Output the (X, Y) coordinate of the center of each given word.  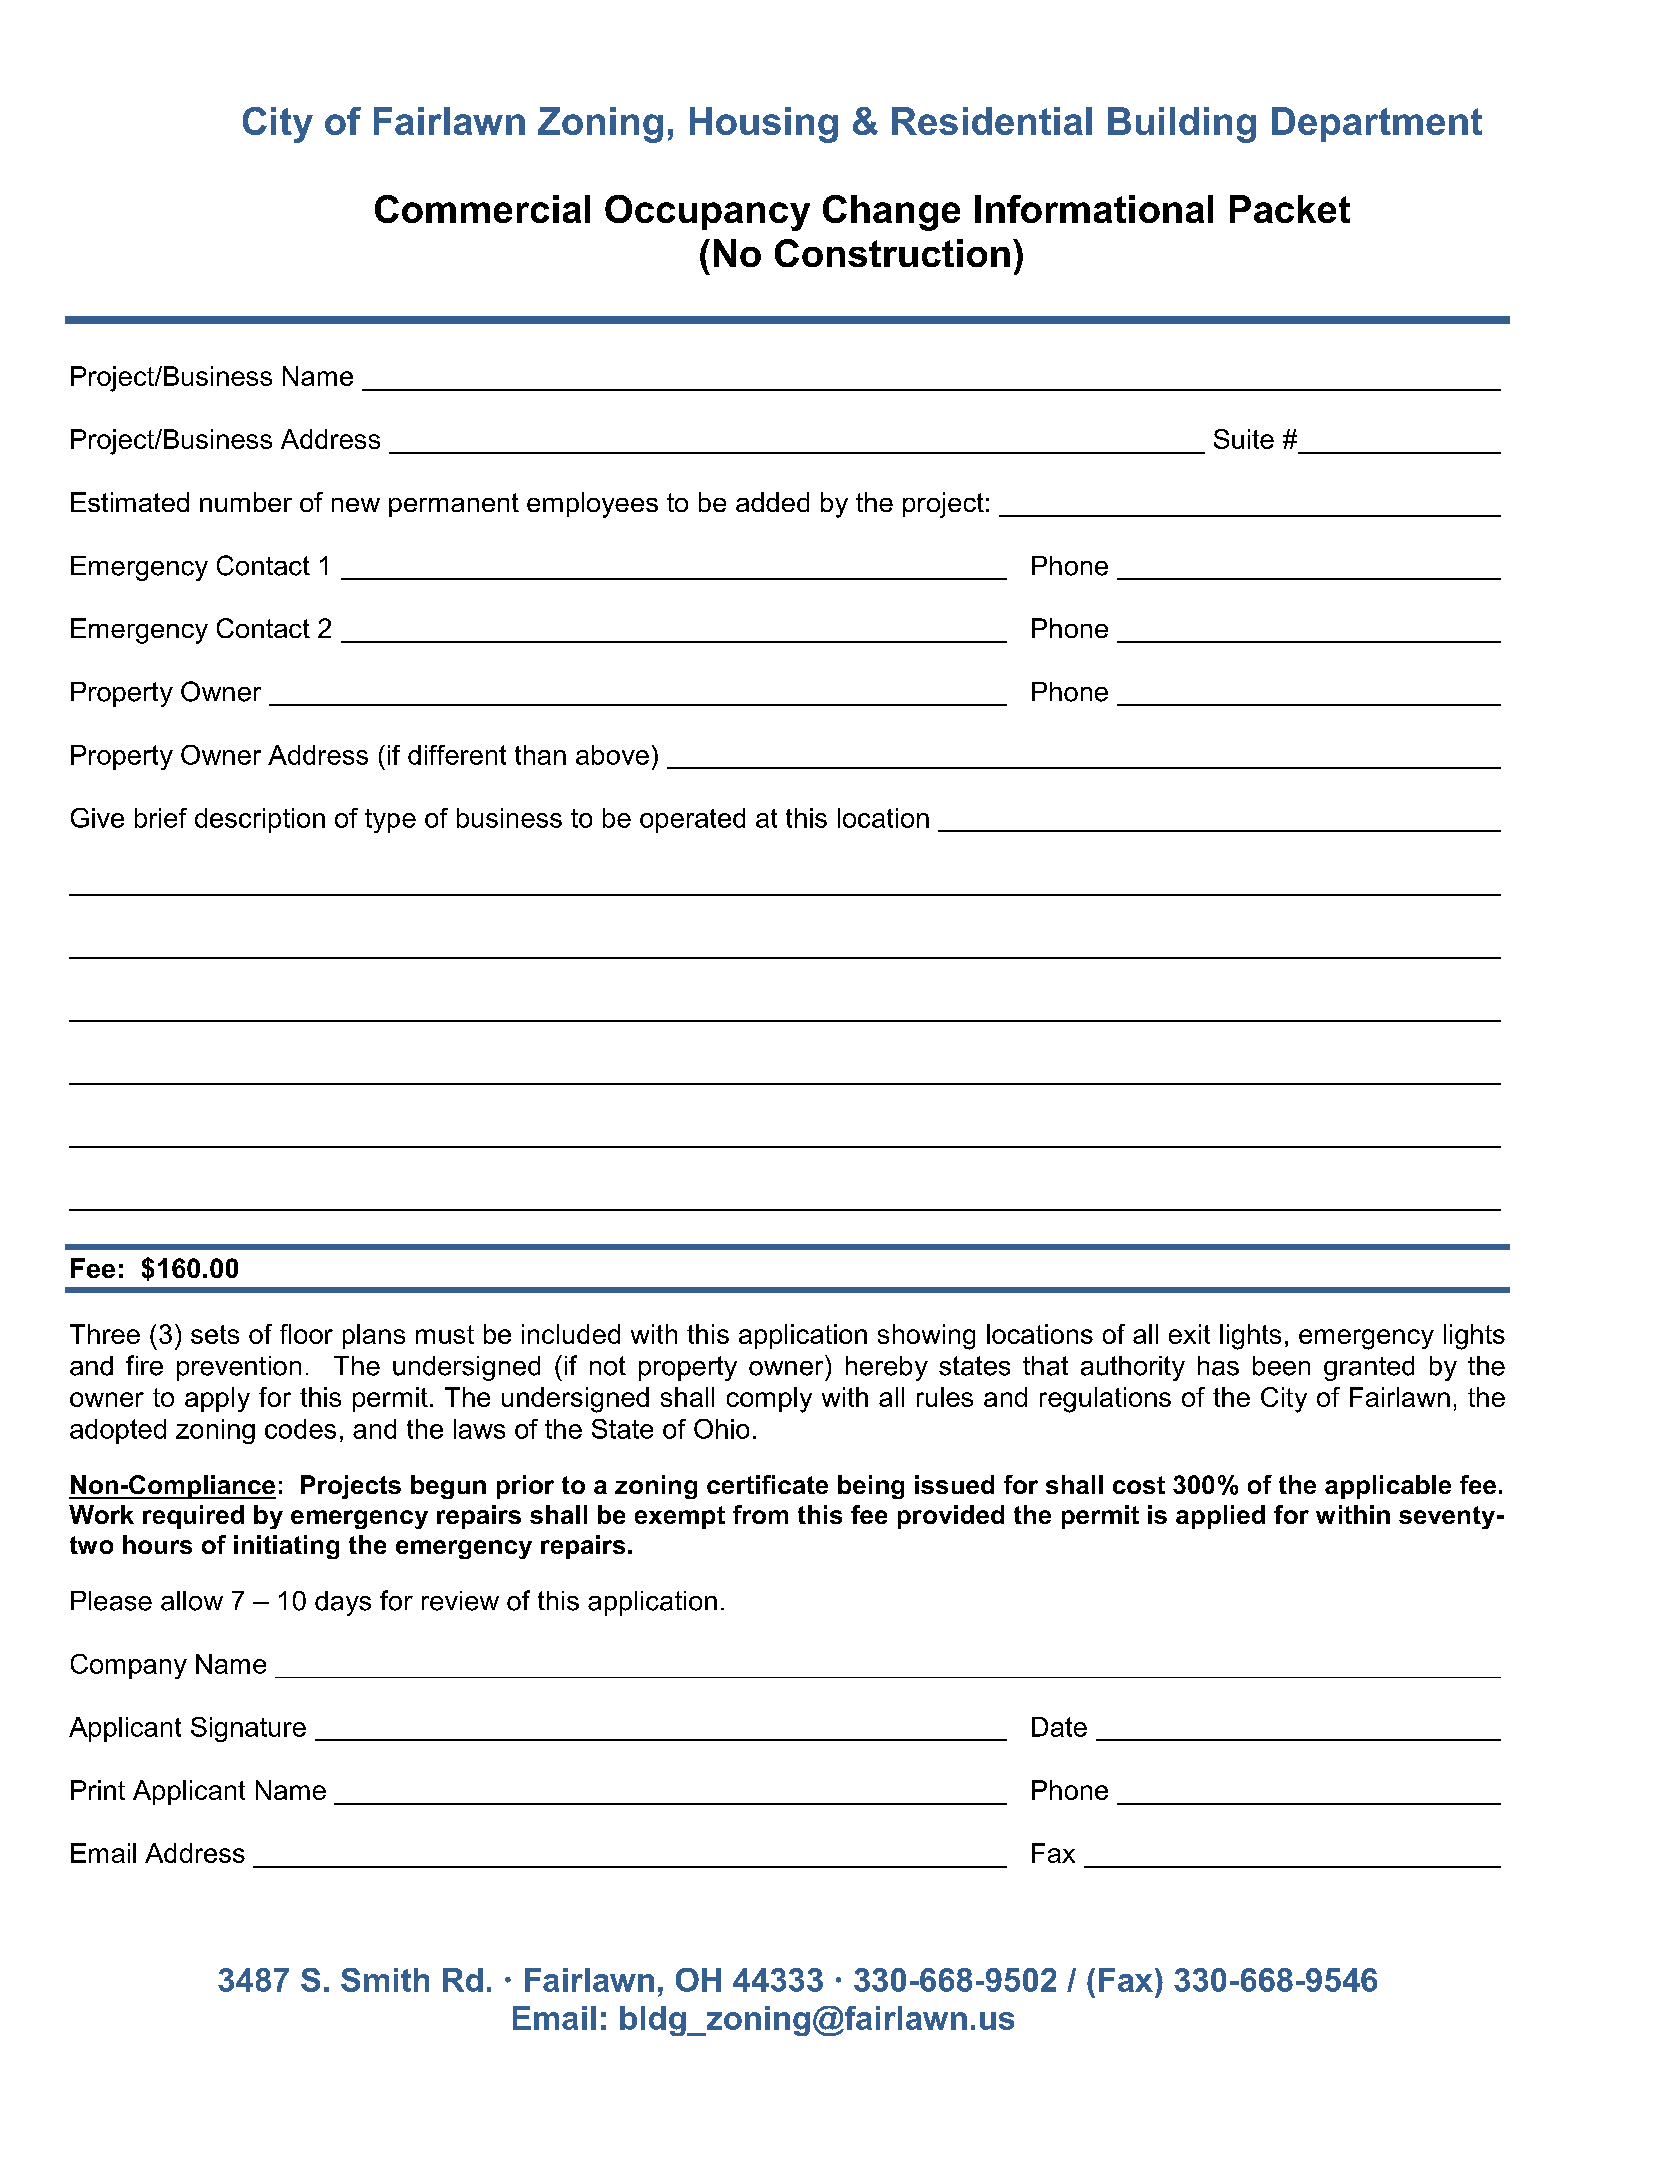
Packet (1290, 209)
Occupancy (707, 213)
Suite (1244, 439)
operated (692, 820)
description (260, 820)
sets (215, 1334)
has (1218, 1366)
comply (769, 1400)
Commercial (482, 209)
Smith (385, 1980)
